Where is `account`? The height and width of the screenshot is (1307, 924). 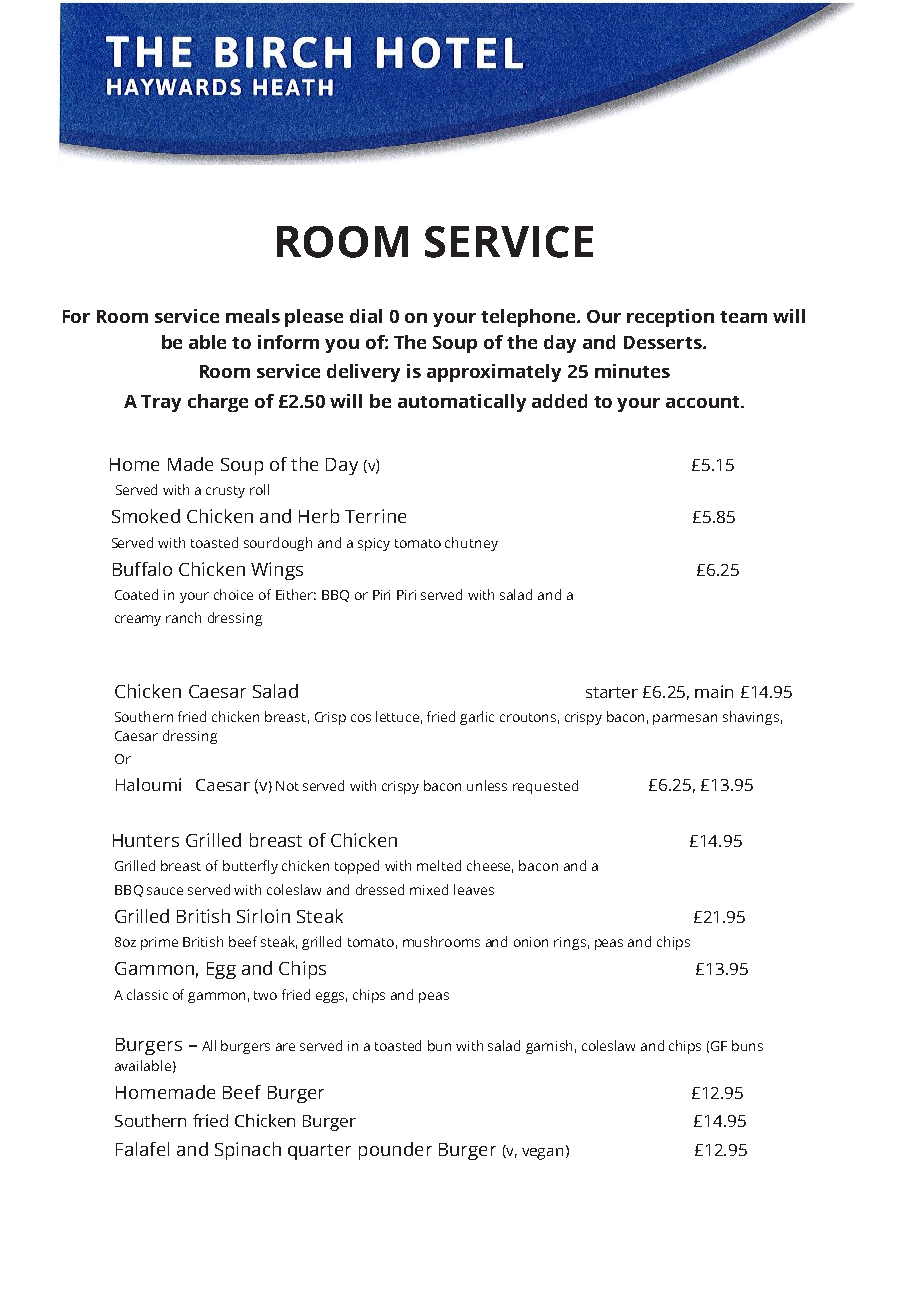
account is located at coordinates (704, 402).
